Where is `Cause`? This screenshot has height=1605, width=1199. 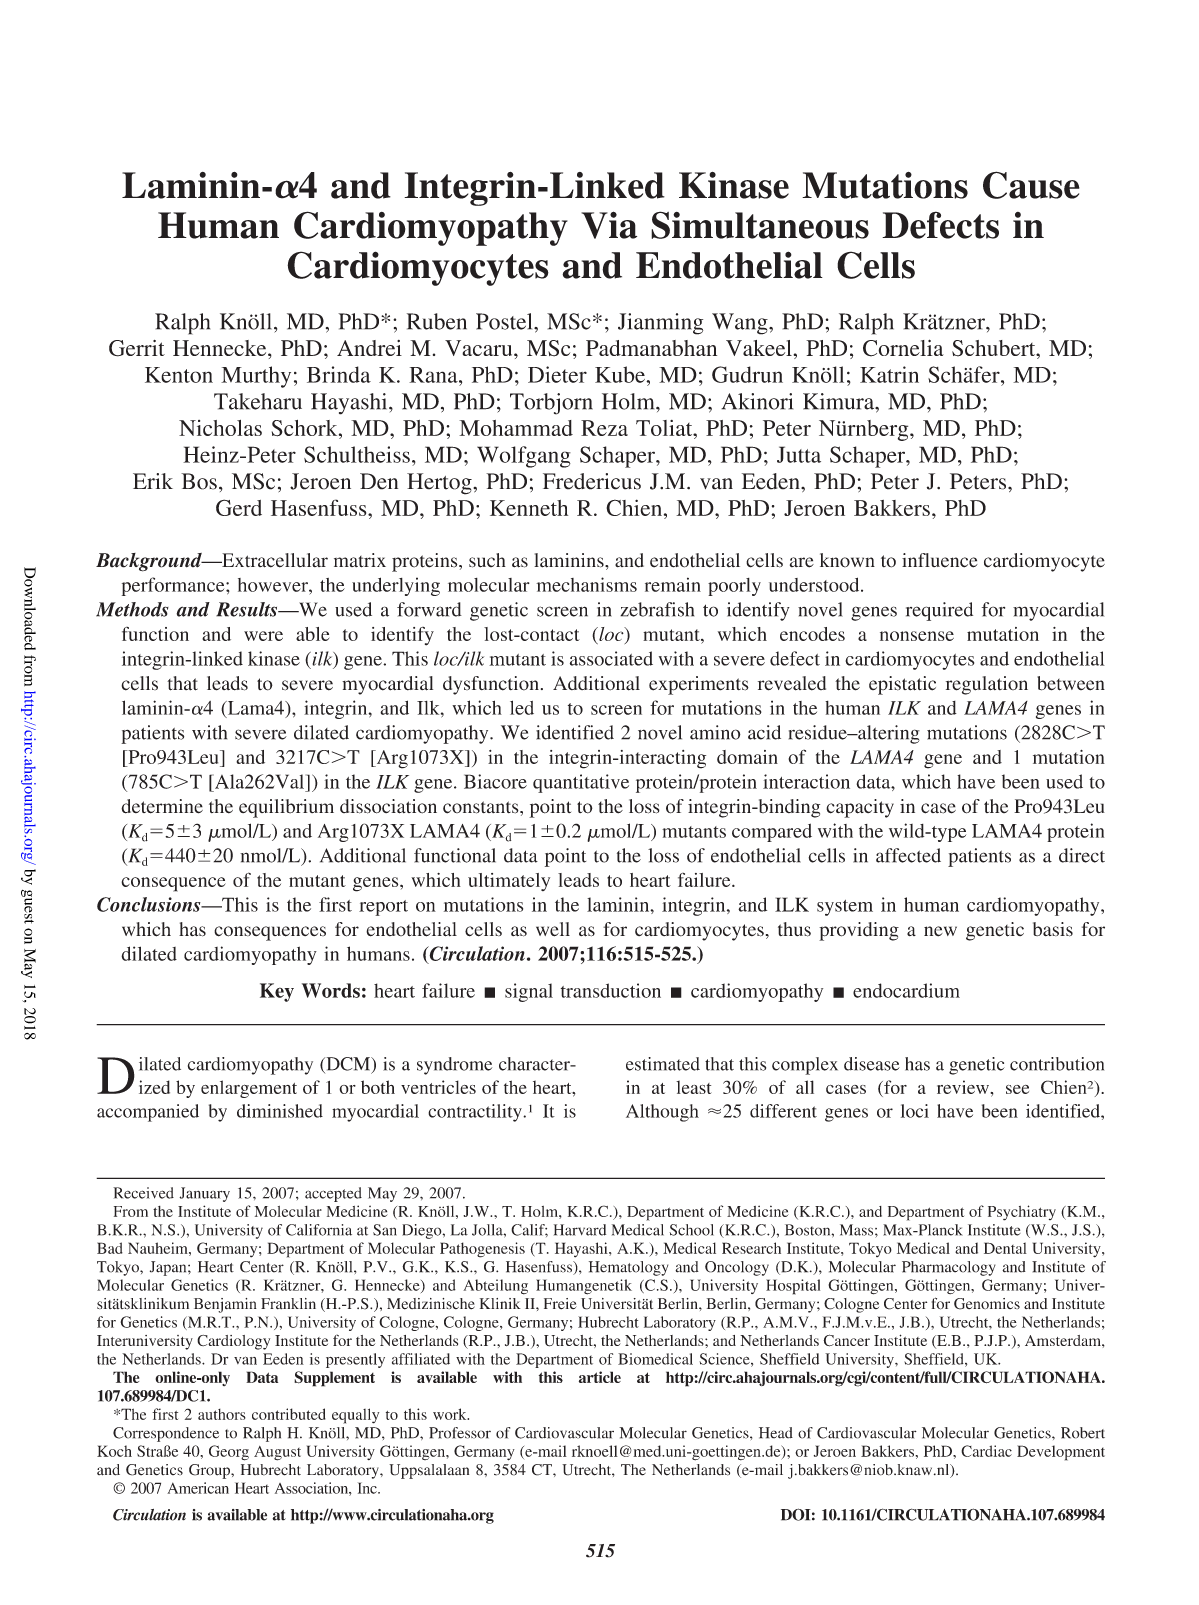 Cause is located at coordinates (1031, 185).
